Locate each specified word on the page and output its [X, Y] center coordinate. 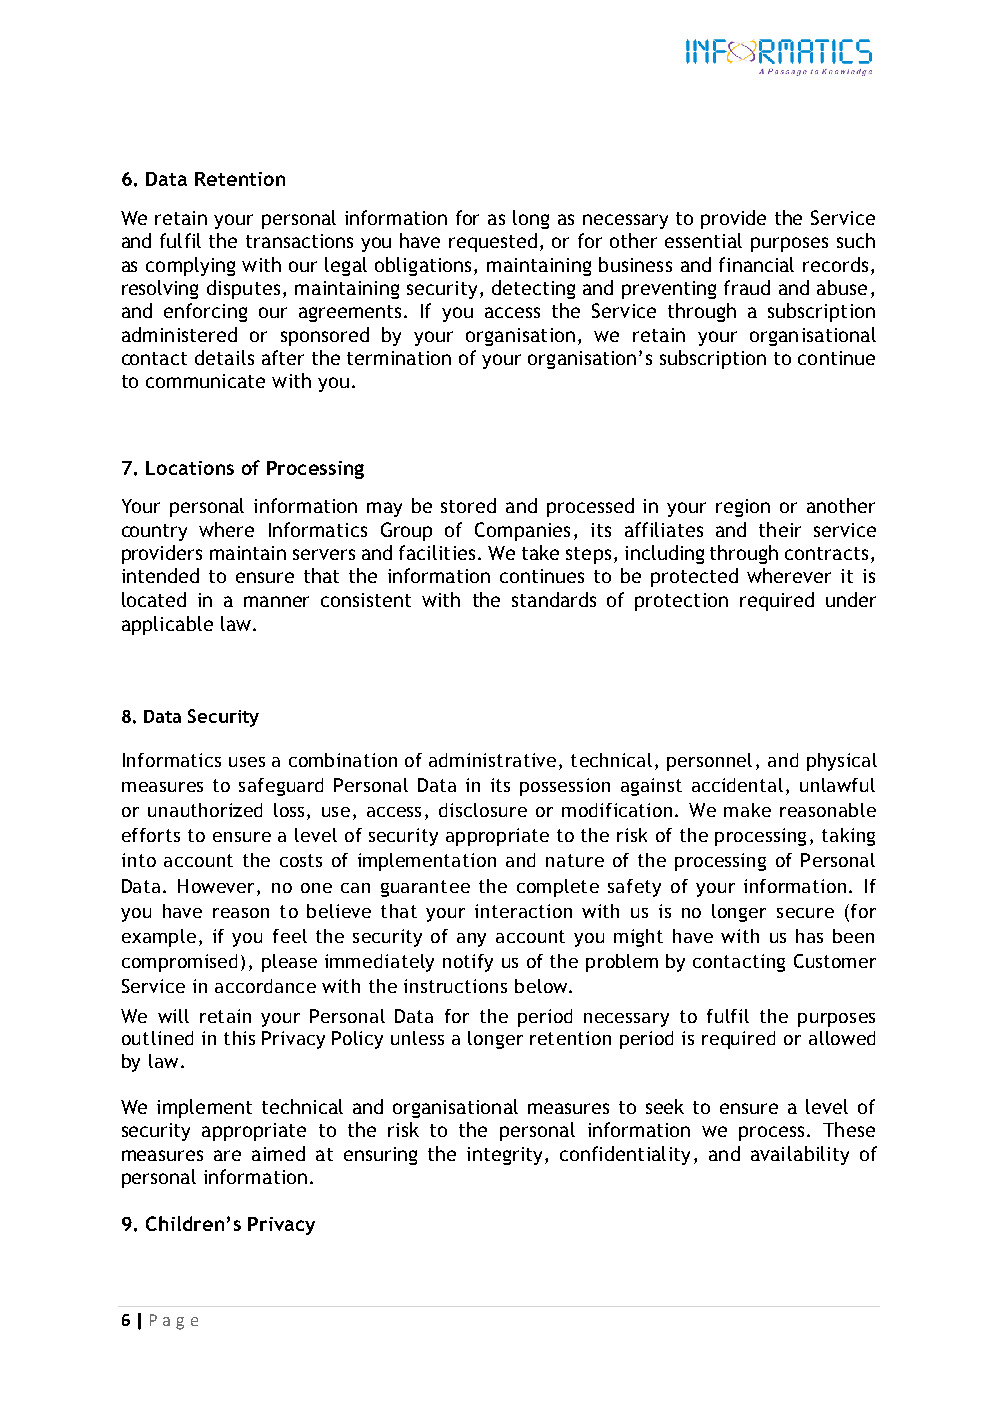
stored [468, 505]
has [809, 936]
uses [247, 762]
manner [276, 601]
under [851, 599]
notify [468, 963]
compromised [179, 963]
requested [493, 242]
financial [756, 264]
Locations [190, 468]
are [227, 1155]
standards [554, 599]
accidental [737, 785]
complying [190, 266]
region [743, 508]
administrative [492, 760]
